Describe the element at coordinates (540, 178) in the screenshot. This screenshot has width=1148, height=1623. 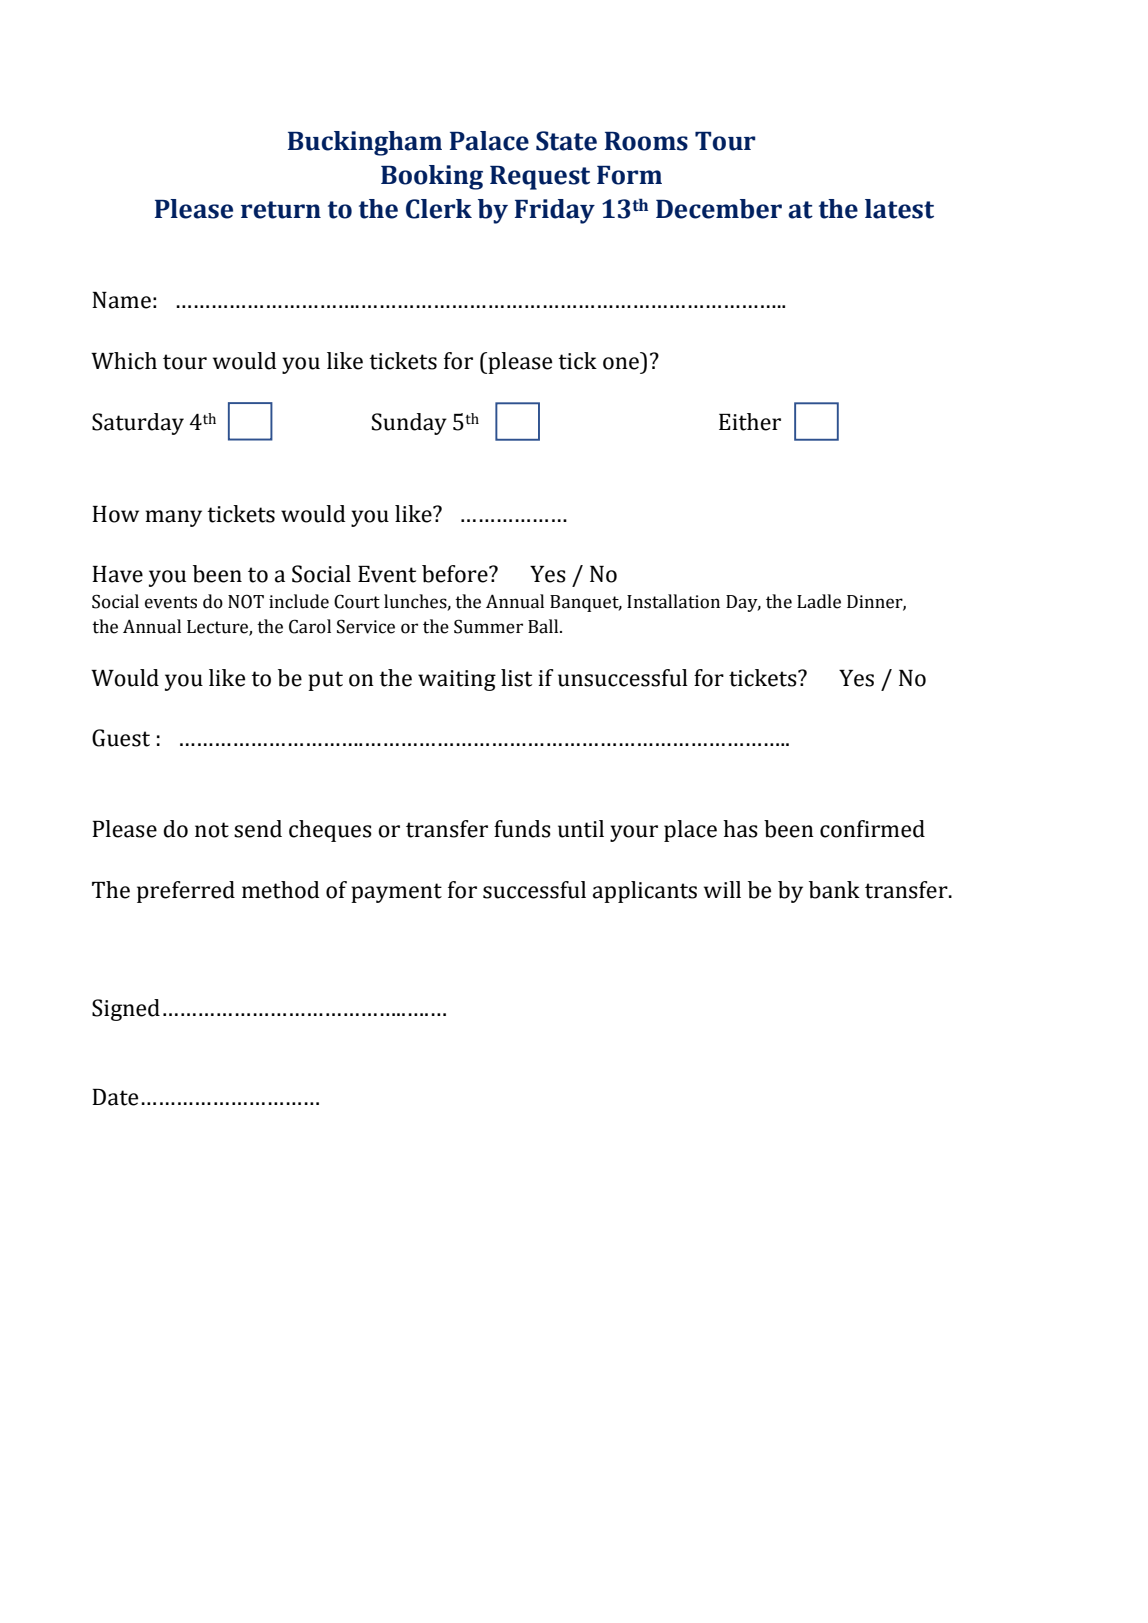
I see `Request` at that location.
